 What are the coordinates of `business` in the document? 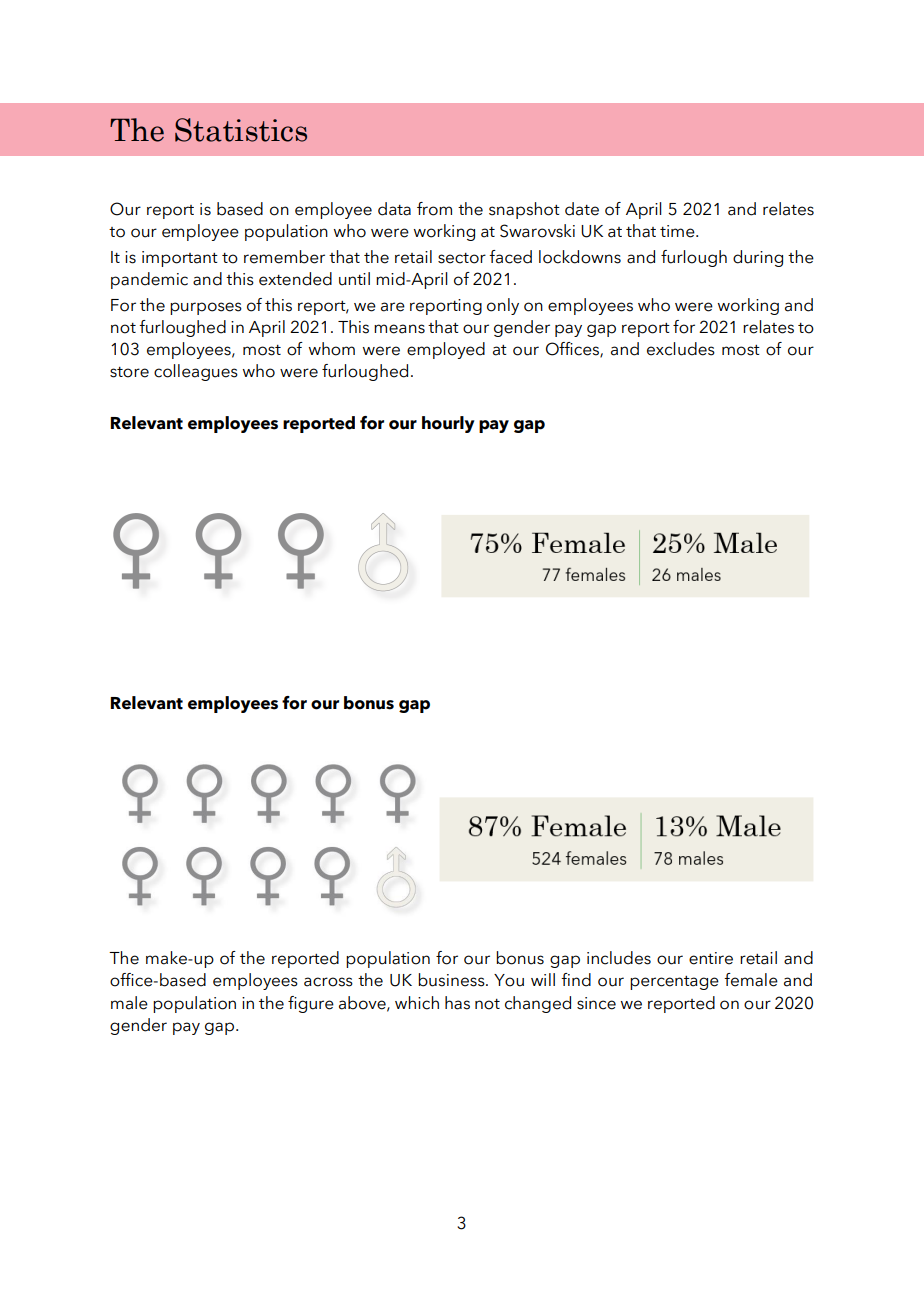 It's located at (452, 980).
